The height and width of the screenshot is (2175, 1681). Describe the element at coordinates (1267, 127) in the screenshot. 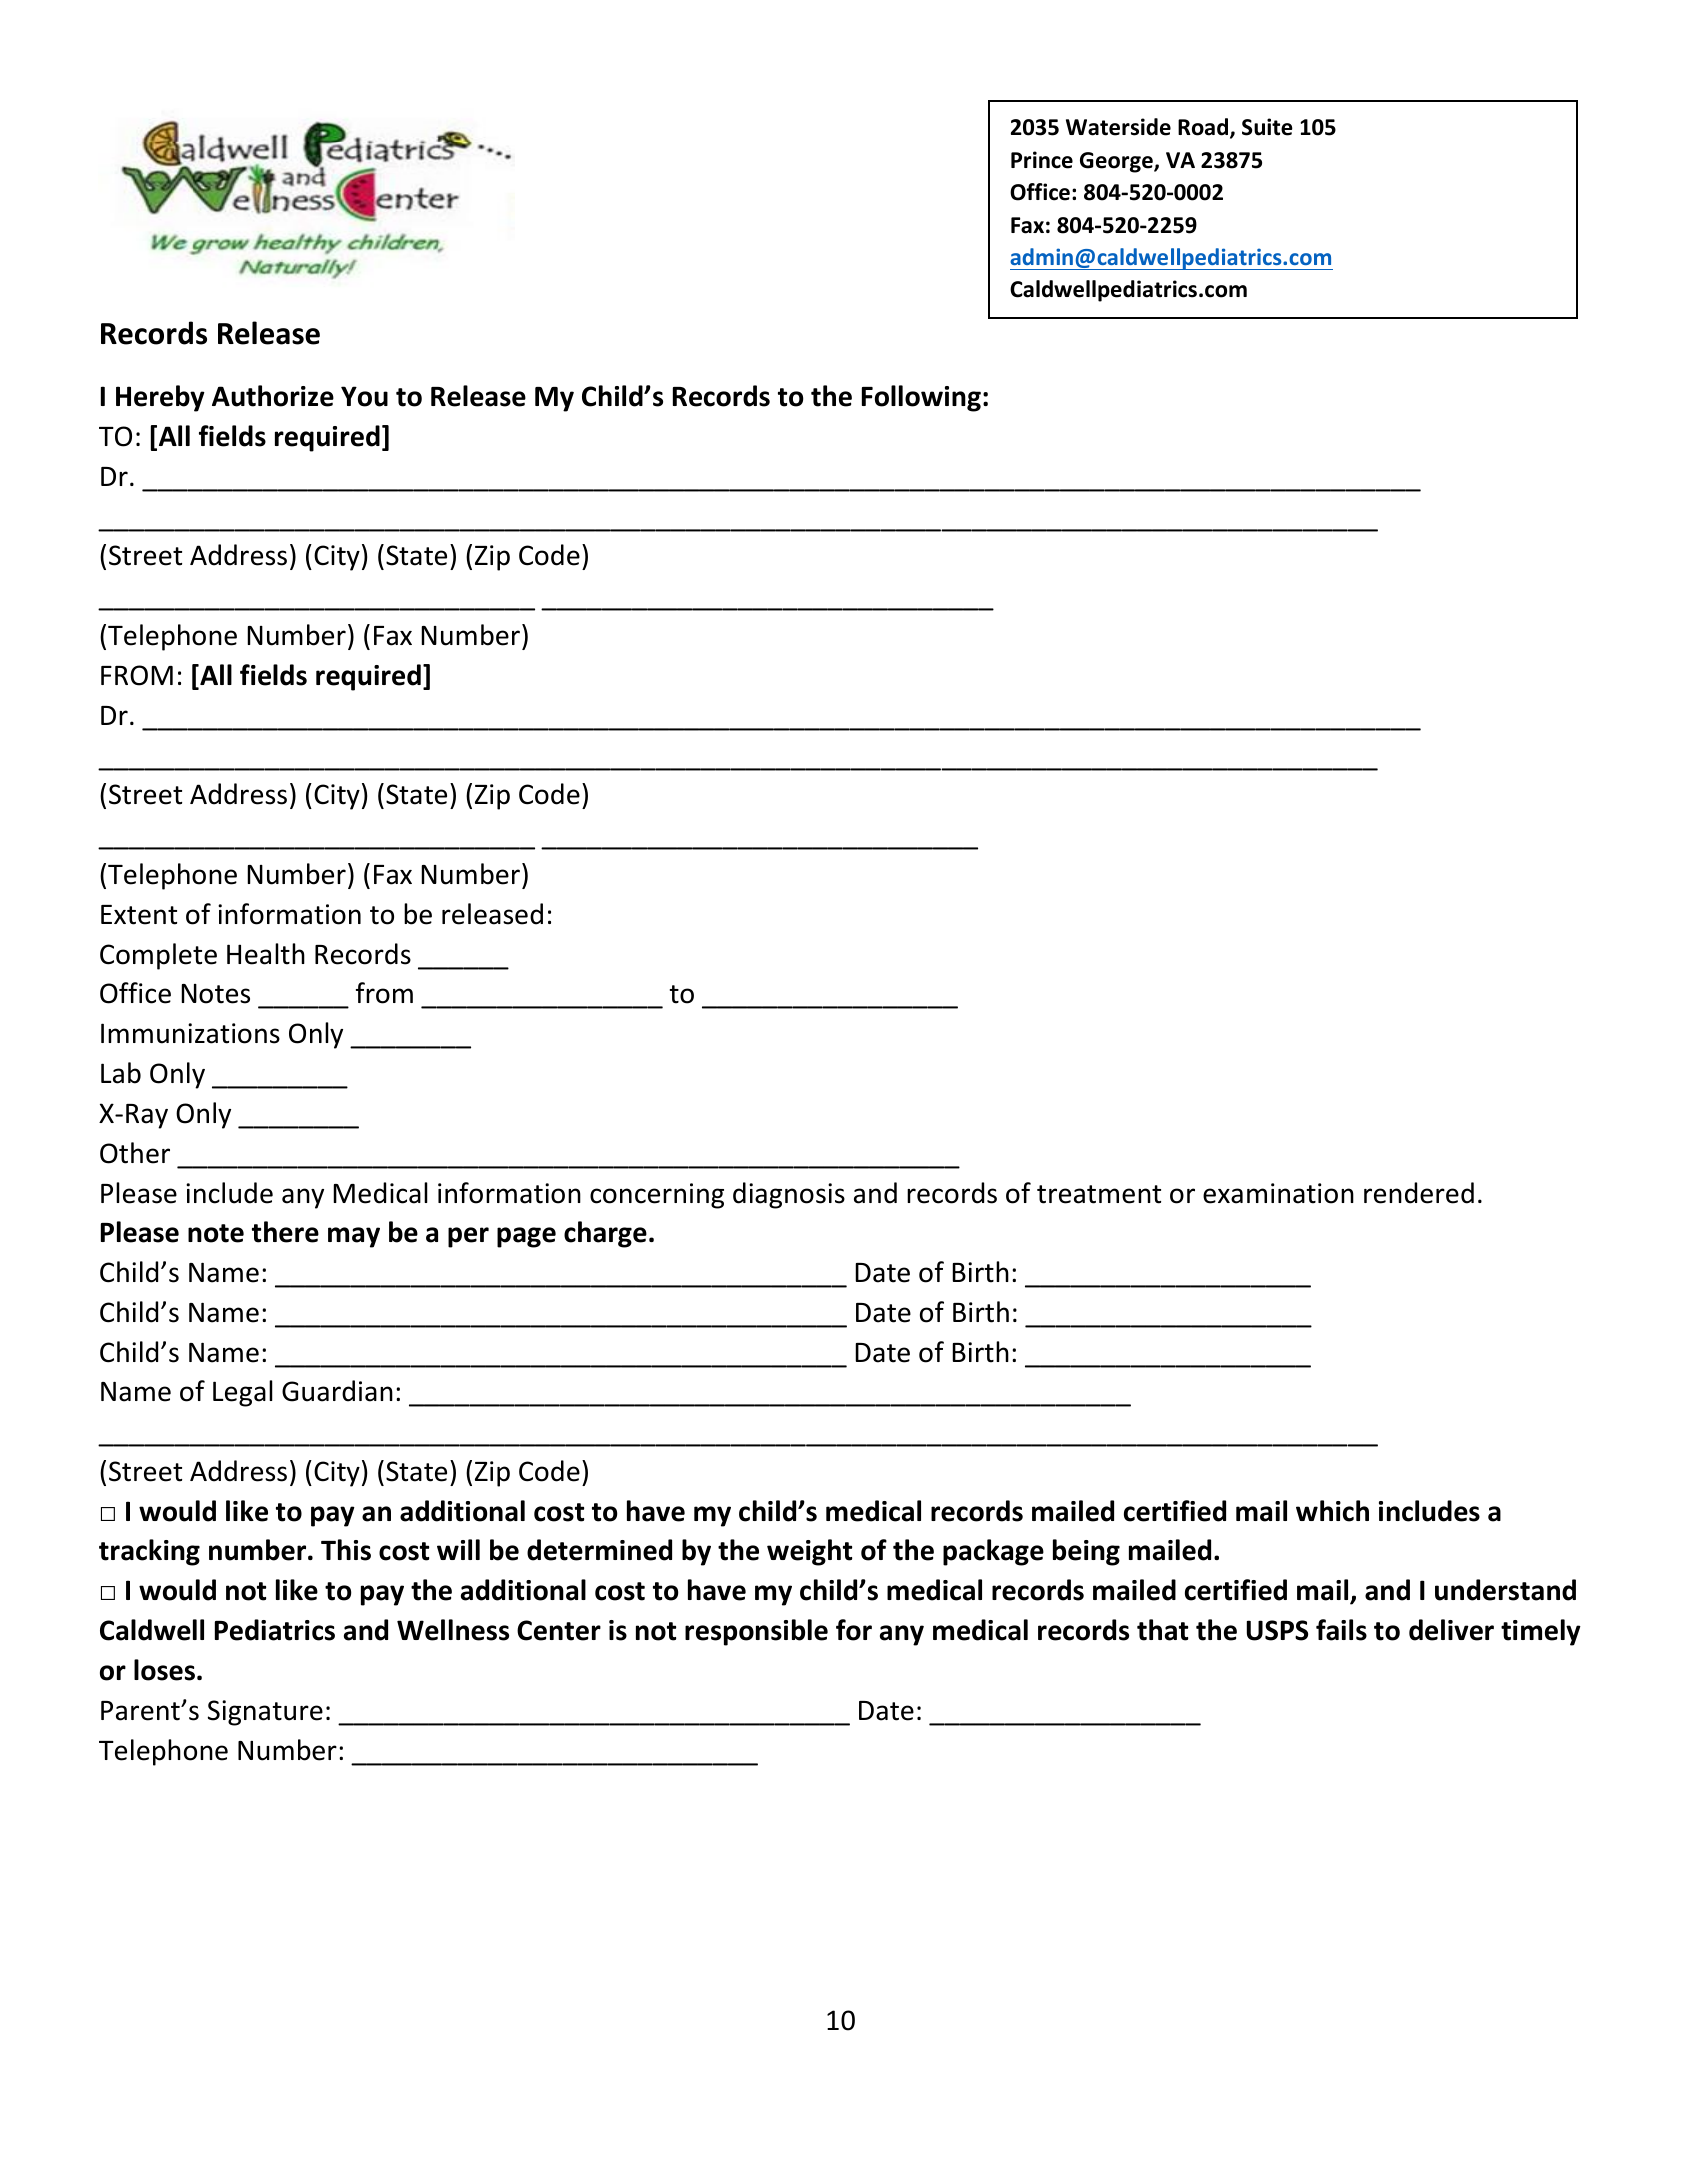

I see `Suite` at that location.
